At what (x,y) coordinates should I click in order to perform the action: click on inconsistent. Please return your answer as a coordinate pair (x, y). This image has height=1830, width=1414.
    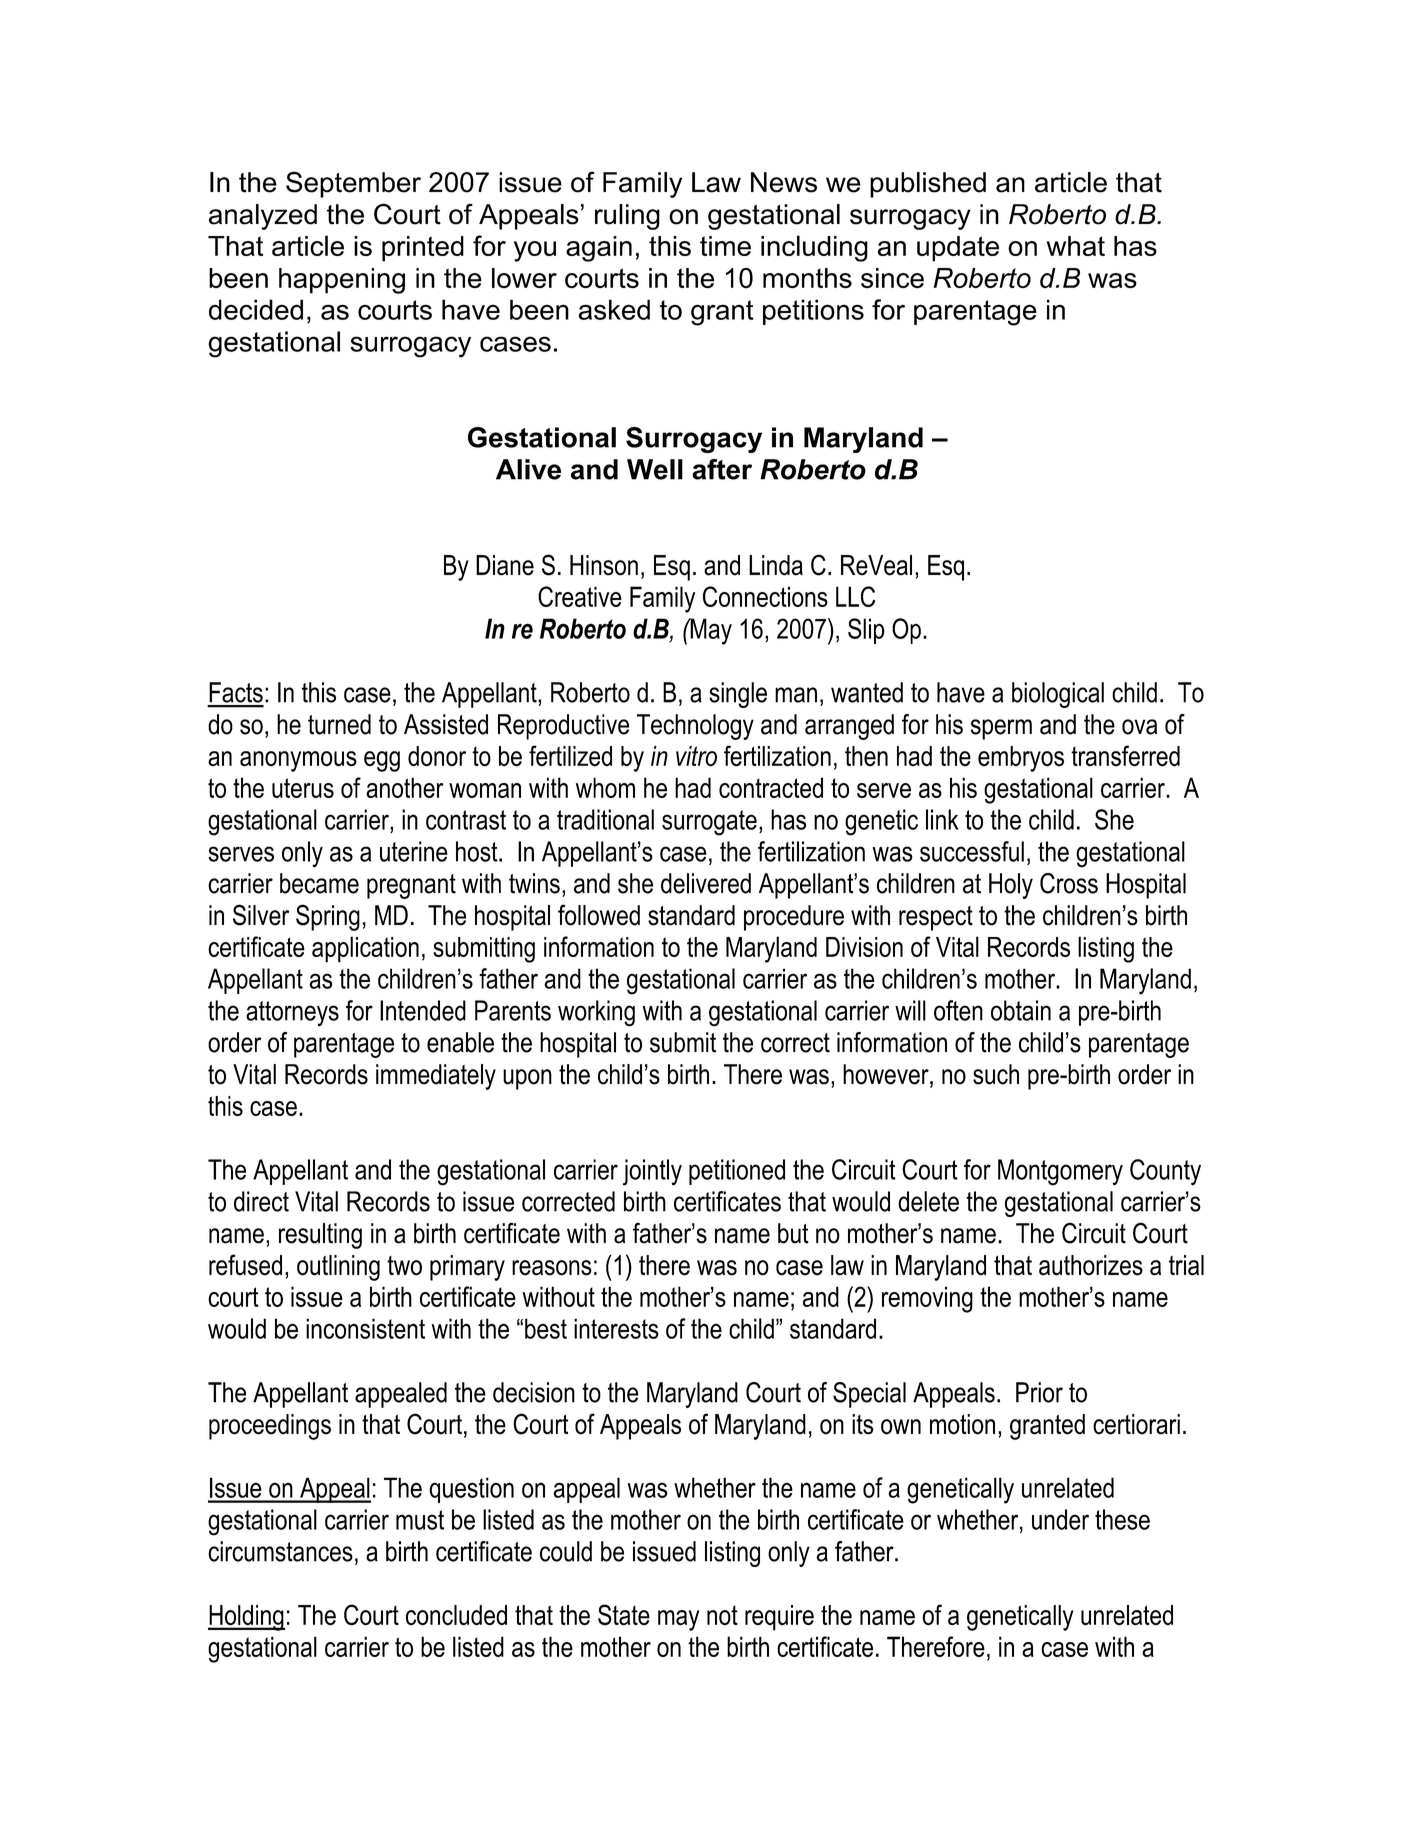
    Looking at the image, I should click on (365, 1328).
